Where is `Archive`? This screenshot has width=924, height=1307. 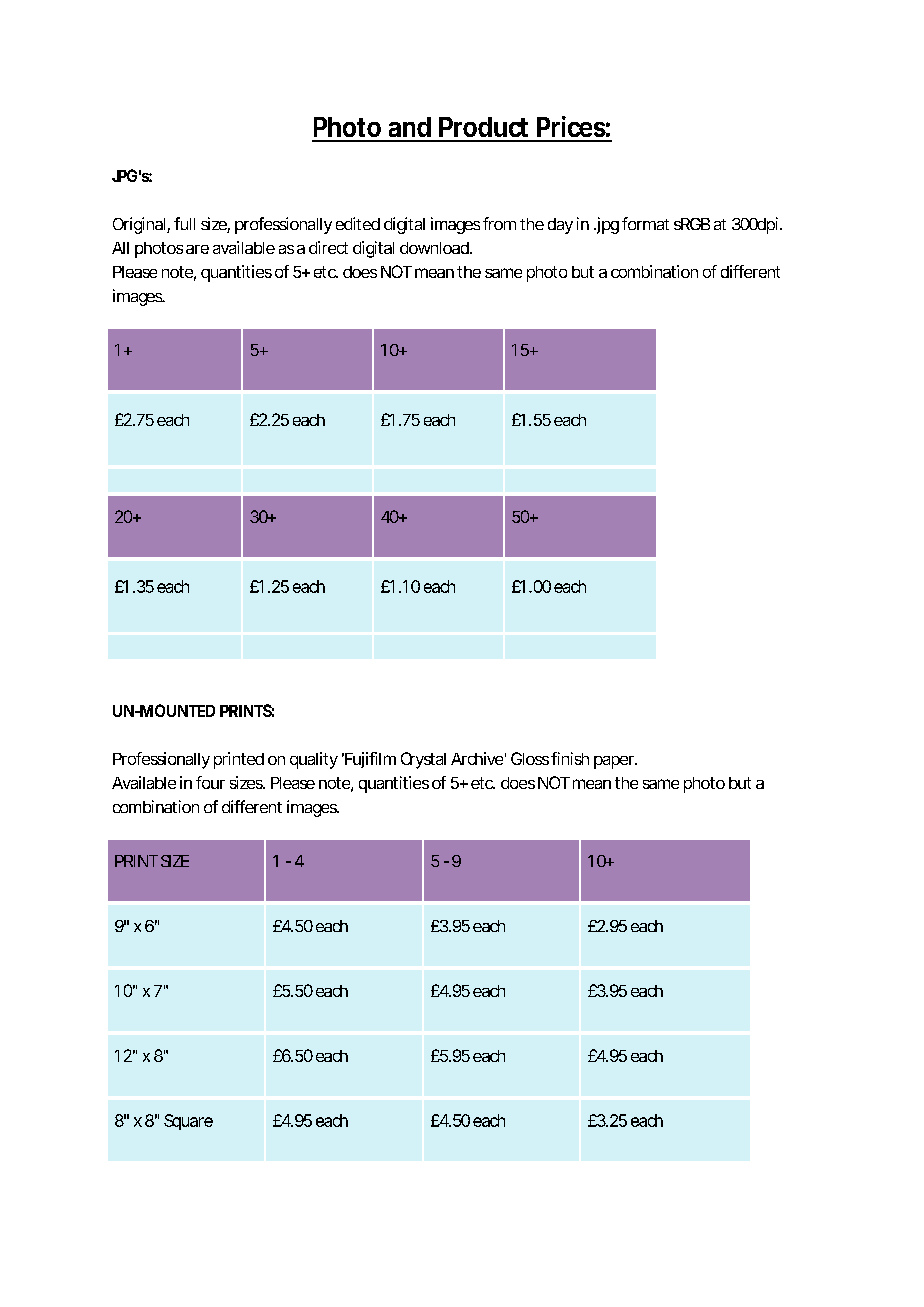
Archive is located at coordinates (477, 758).
